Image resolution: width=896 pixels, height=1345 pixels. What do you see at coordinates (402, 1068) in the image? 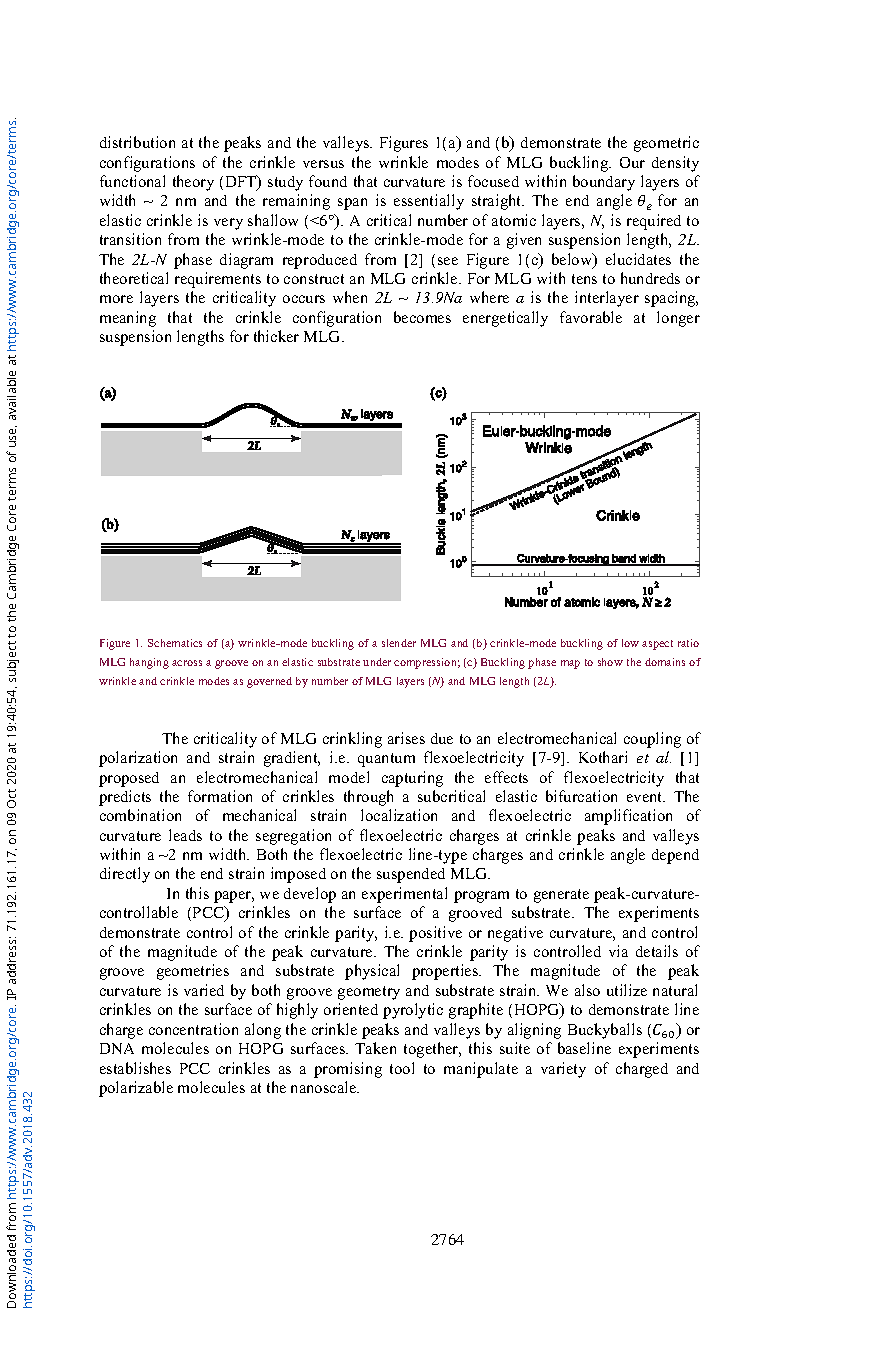
I see `tool` at bounding box center [402, 1068].
